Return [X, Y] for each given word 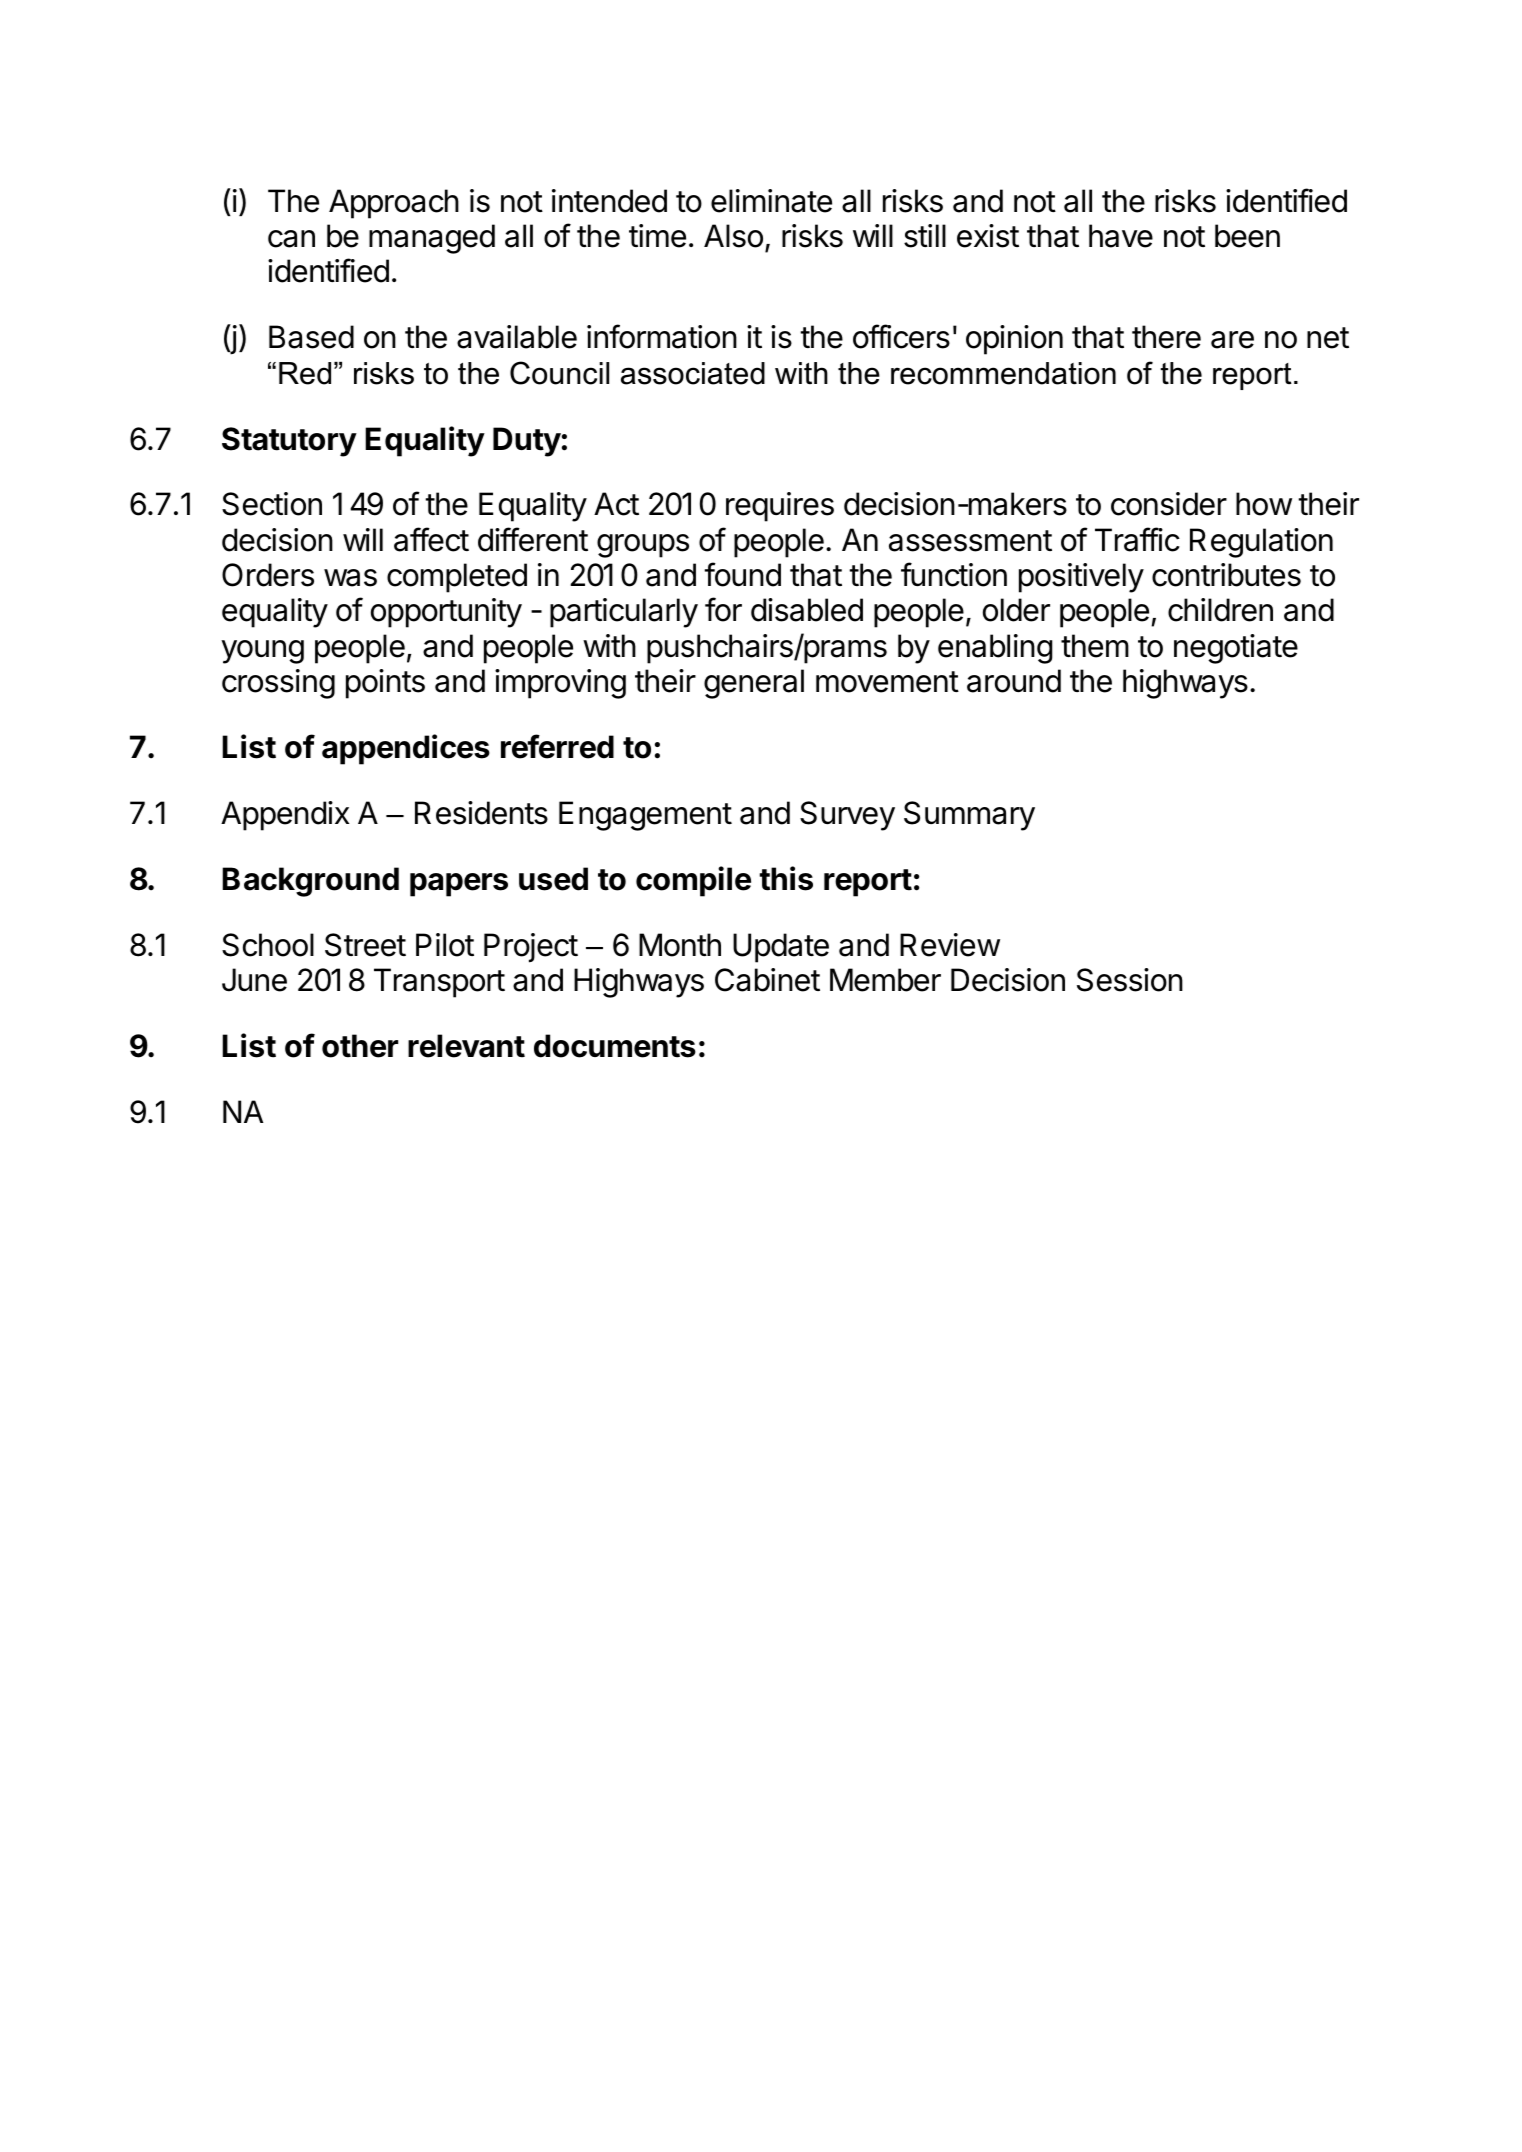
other [360, 1046]
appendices [406, 749]
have [1121, 236]
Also [733, 236]
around [1014, 681]
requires [780, 507]
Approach [394, 204]
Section [272, 504]
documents [615, 1046]
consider [1169, 504]
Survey [847, 816]
